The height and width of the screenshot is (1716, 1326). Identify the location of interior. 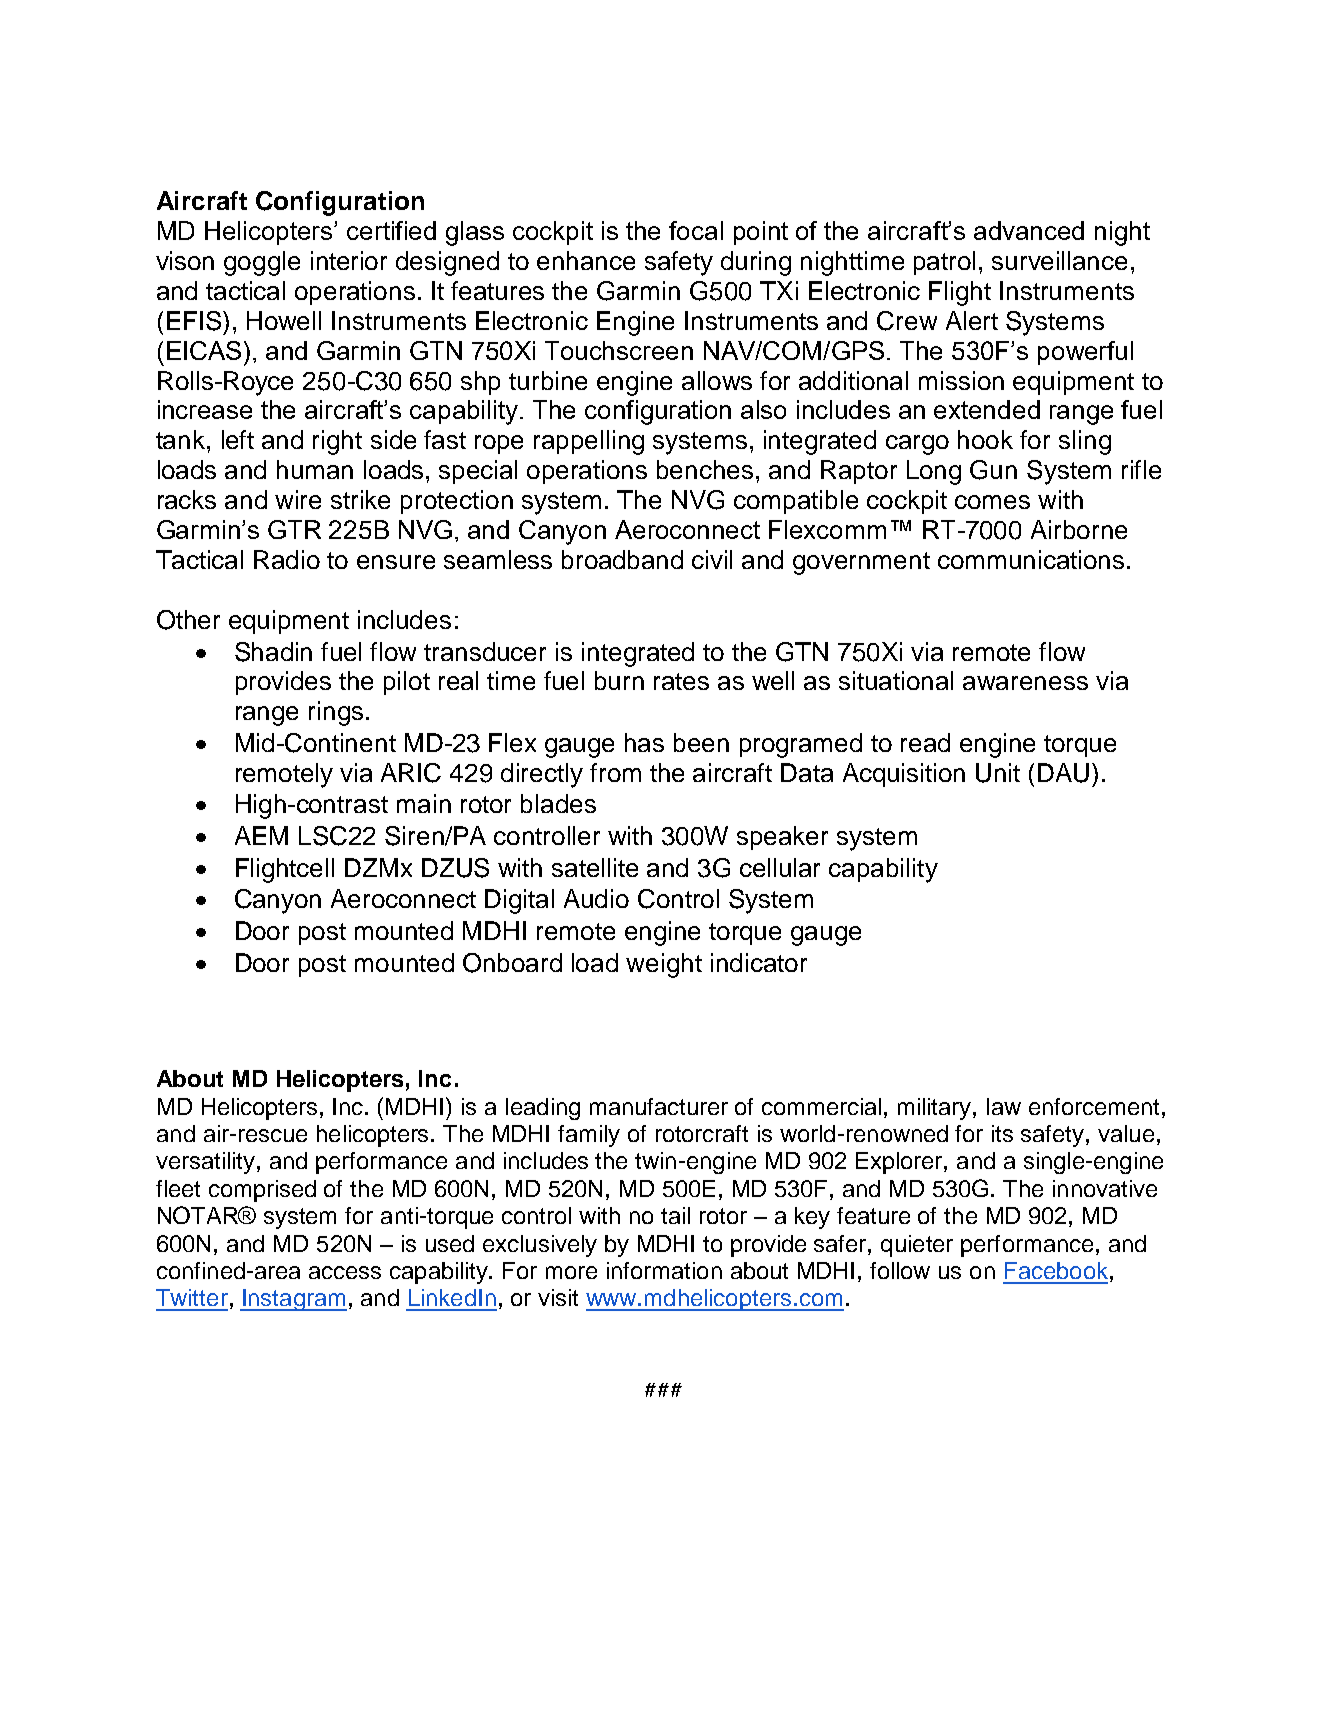
(349, 260).
